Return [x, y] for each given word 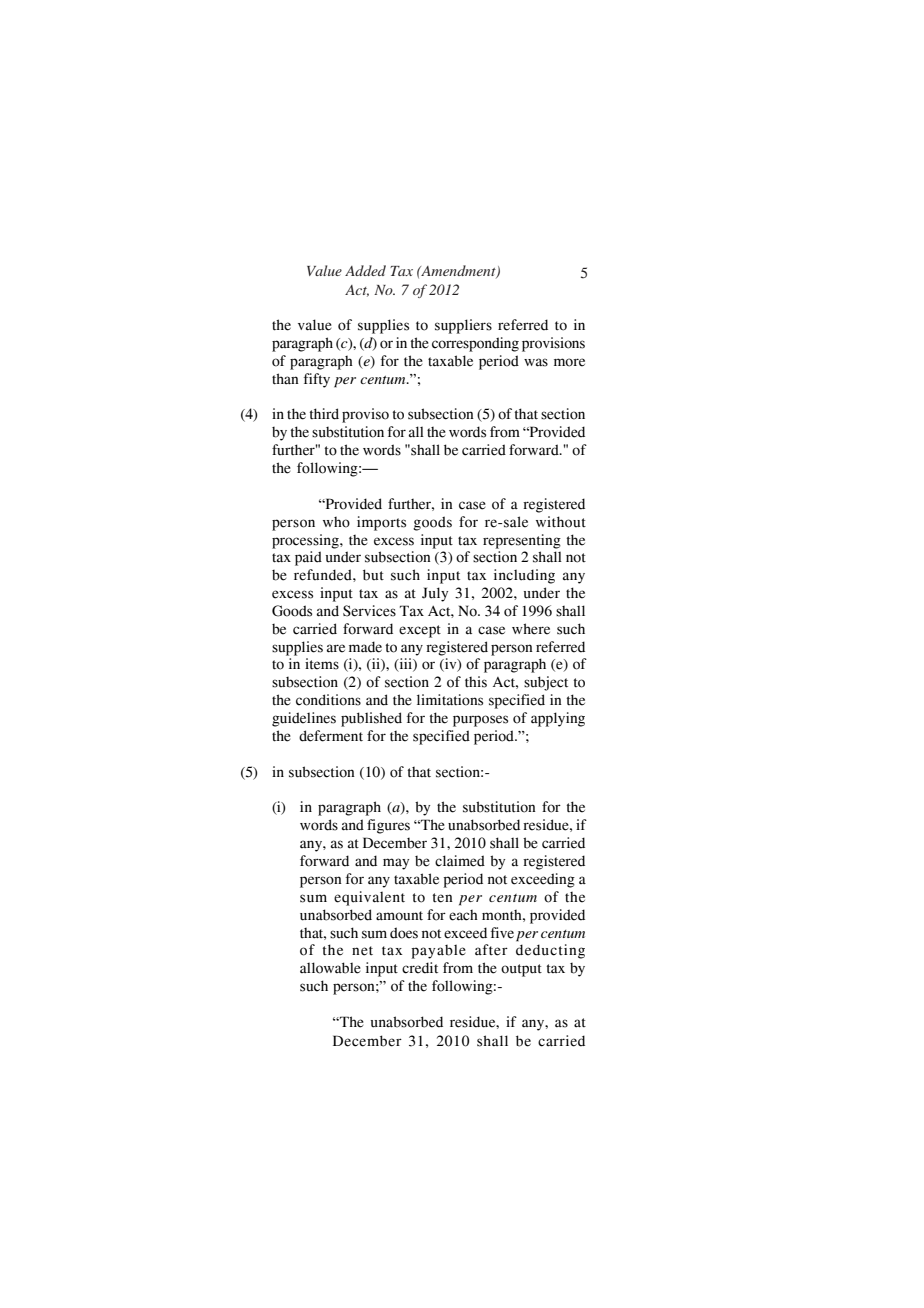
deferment [331, 736]
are [336, 648]
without [561, 522]
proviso [365, 415]
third [324, 414]
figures [388, 826]
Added [365, 270]
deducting [550, 951]
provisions [553, 344]
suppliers [463, 326]
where [531, 629]
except [420, 631]
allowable [330, 968]
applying [558, 719]
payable [439, 952]
